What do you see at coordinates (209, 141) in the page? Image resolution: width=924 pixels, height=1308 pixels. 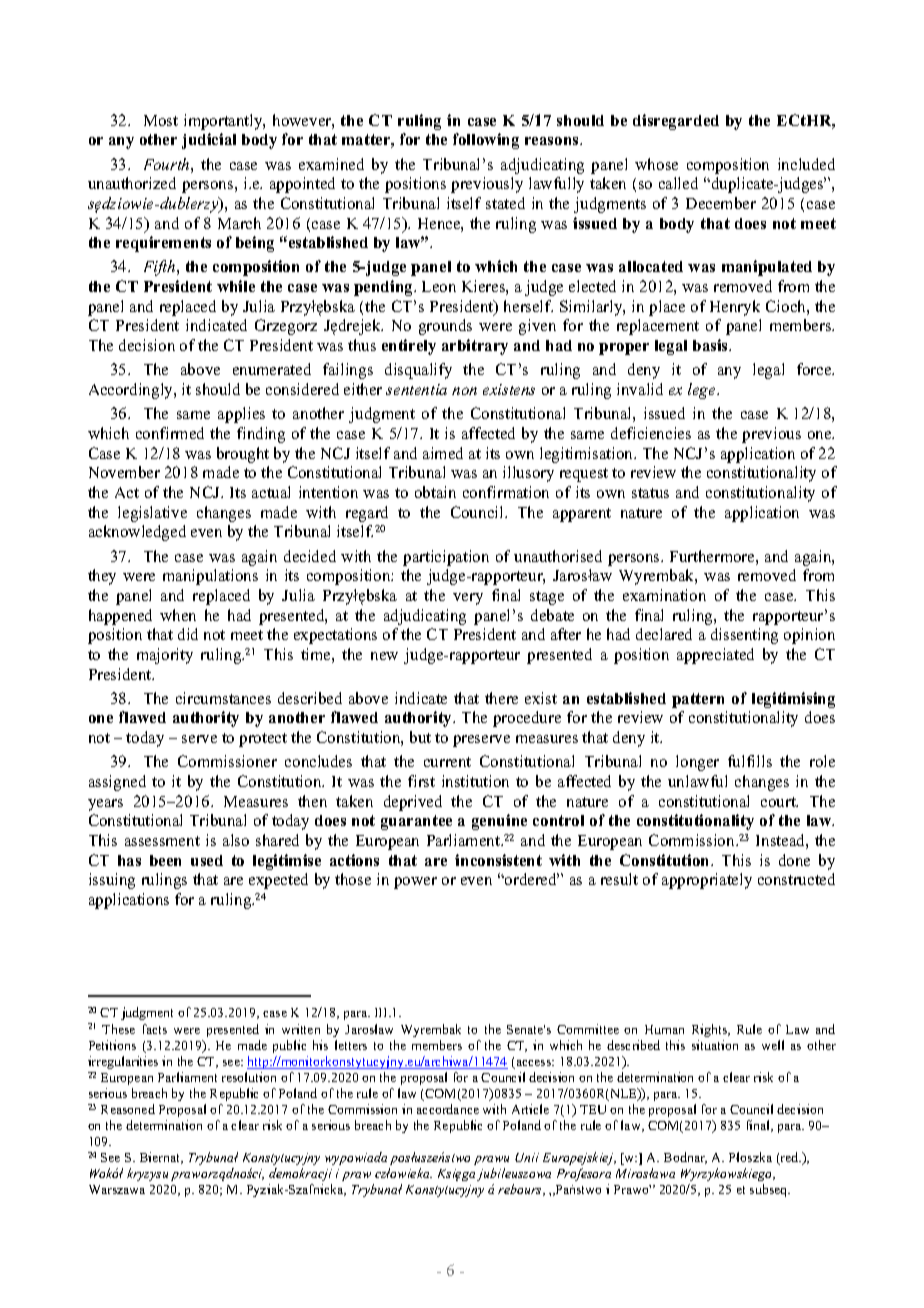 I see `judicial` at bounding box center [209, 141].
